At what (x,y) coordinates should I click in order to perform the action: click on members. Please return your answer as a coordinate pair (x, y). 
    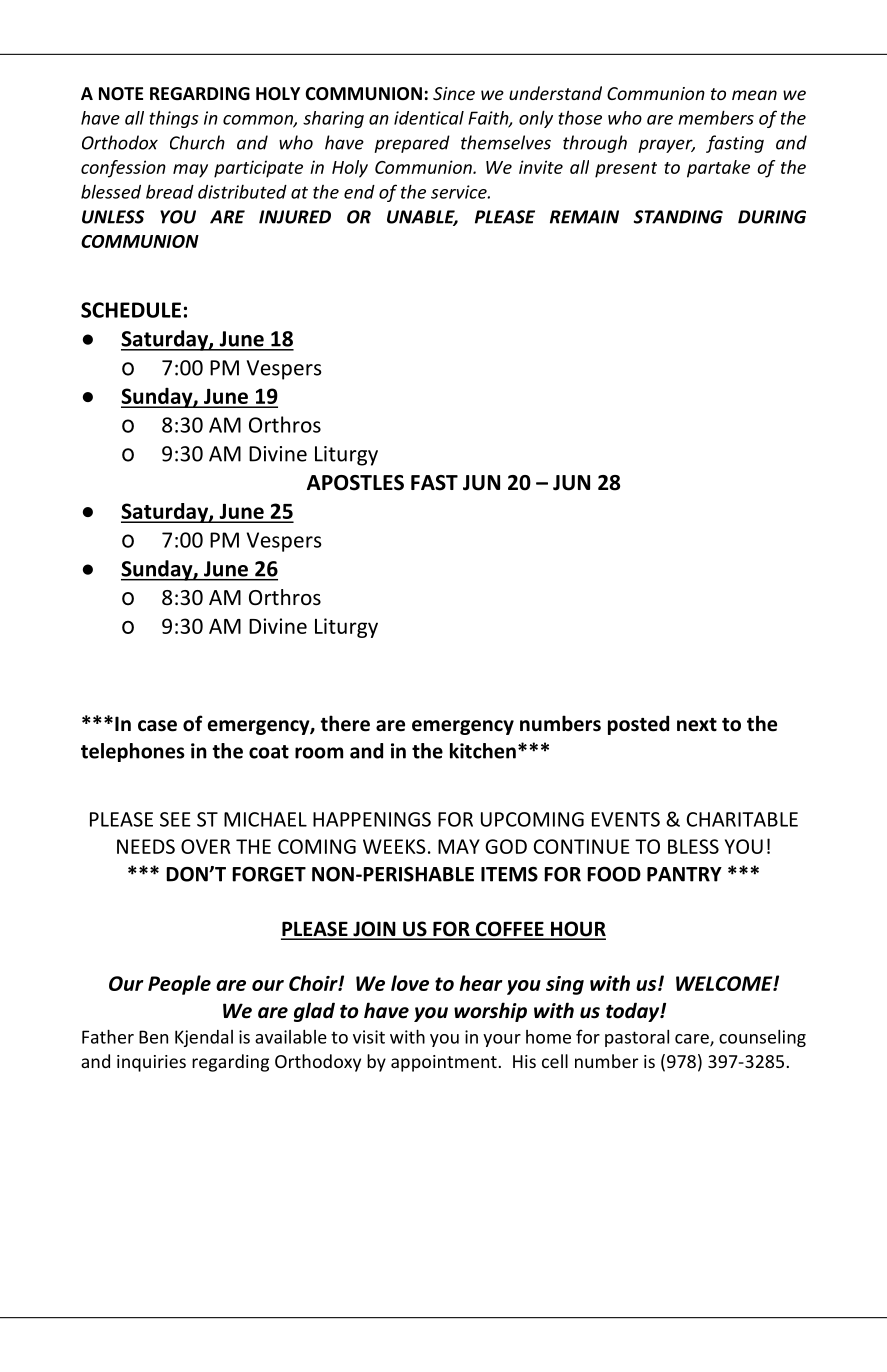
    Looking at the image, I should click on (716, 117).
